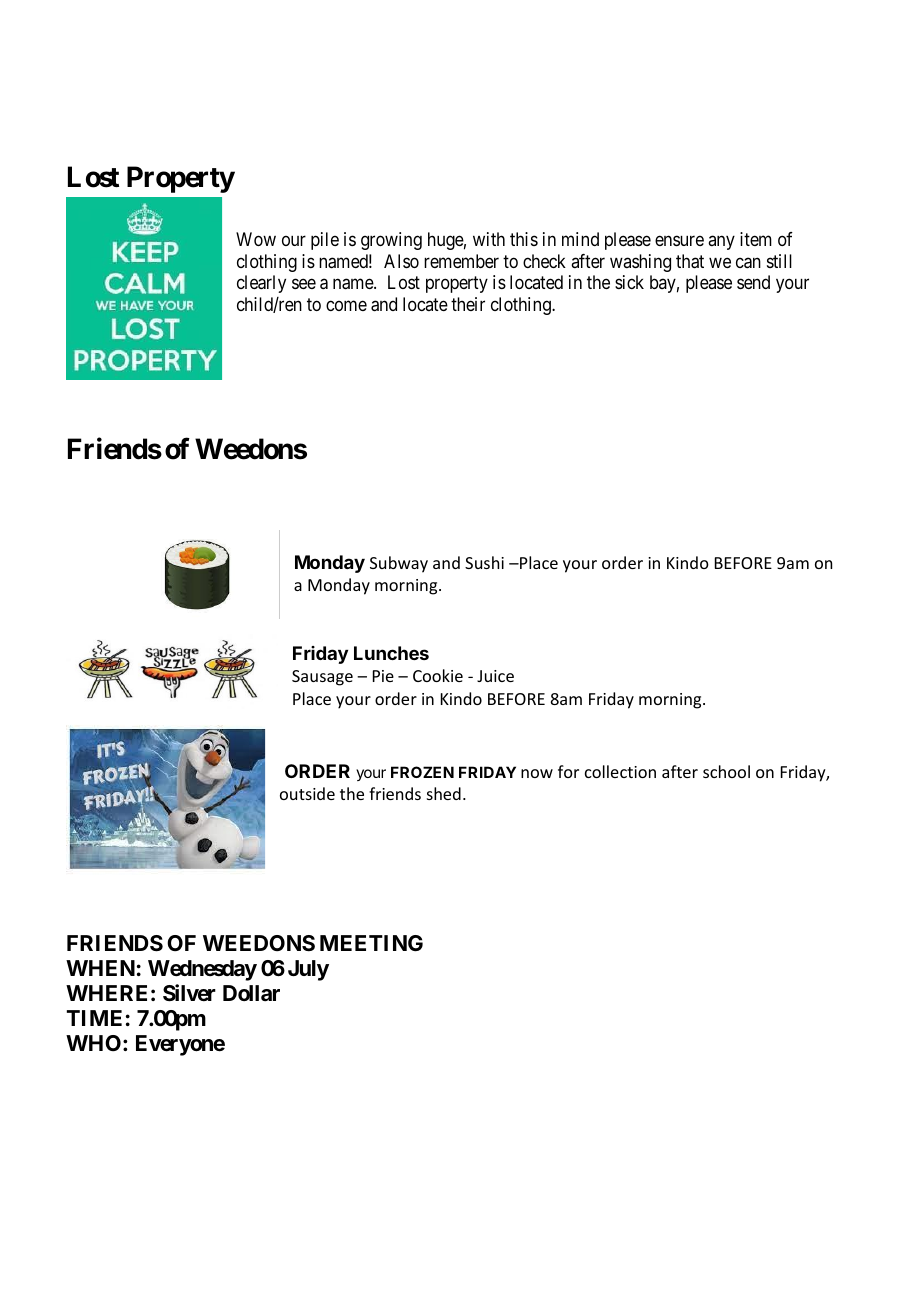  What do you see at coordinates (371, 943) in the screenshot?
I see `MEETING` at bounding box center [371, 943].
